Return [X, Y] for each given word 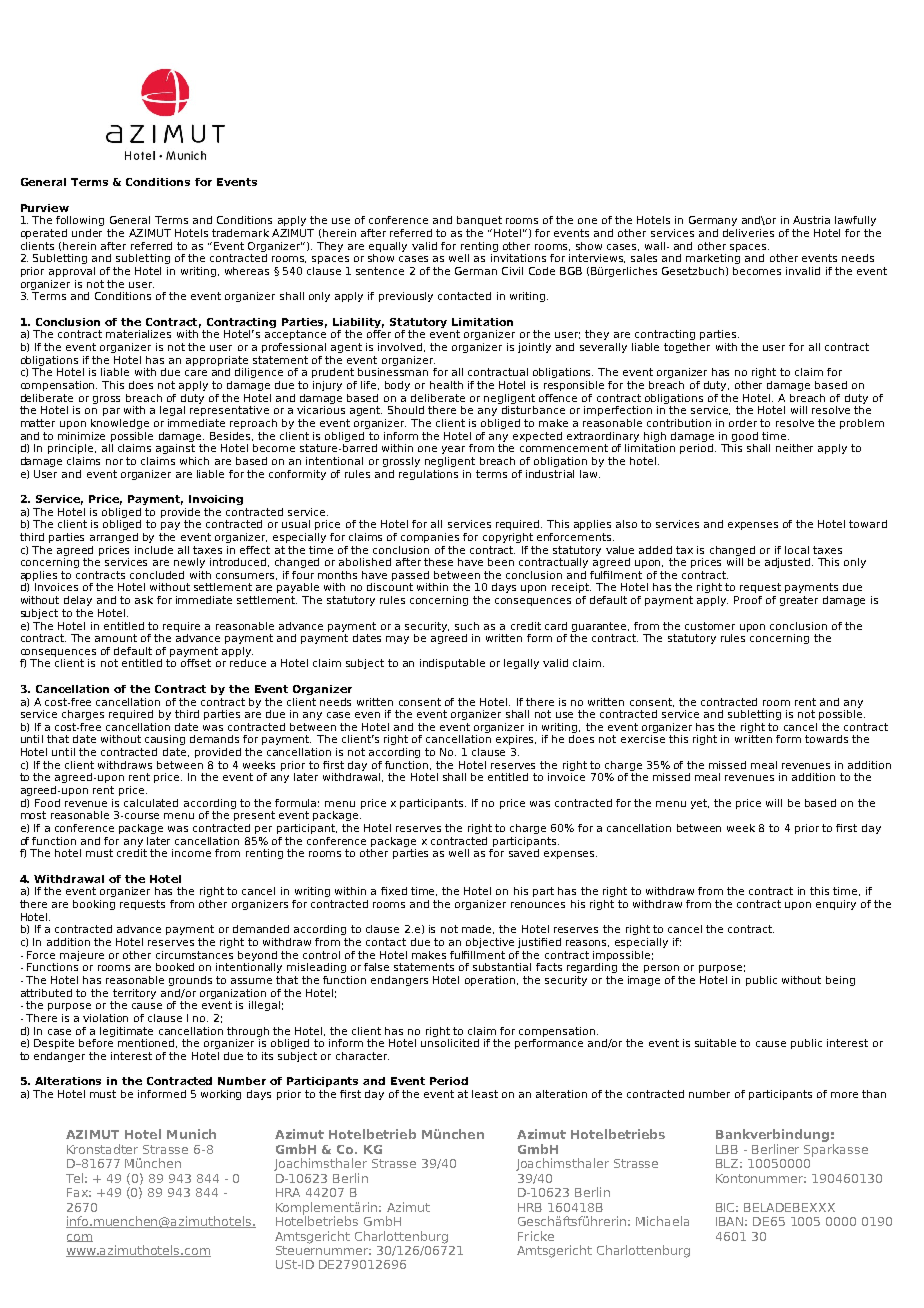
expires [516, 740]
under [87, 233]
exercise [643, 739]
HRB [530, 1207]
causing [165, 740]
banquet [479, 221]
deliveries [748, 233]
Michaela [662, 1221]
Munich [191, 1134]
